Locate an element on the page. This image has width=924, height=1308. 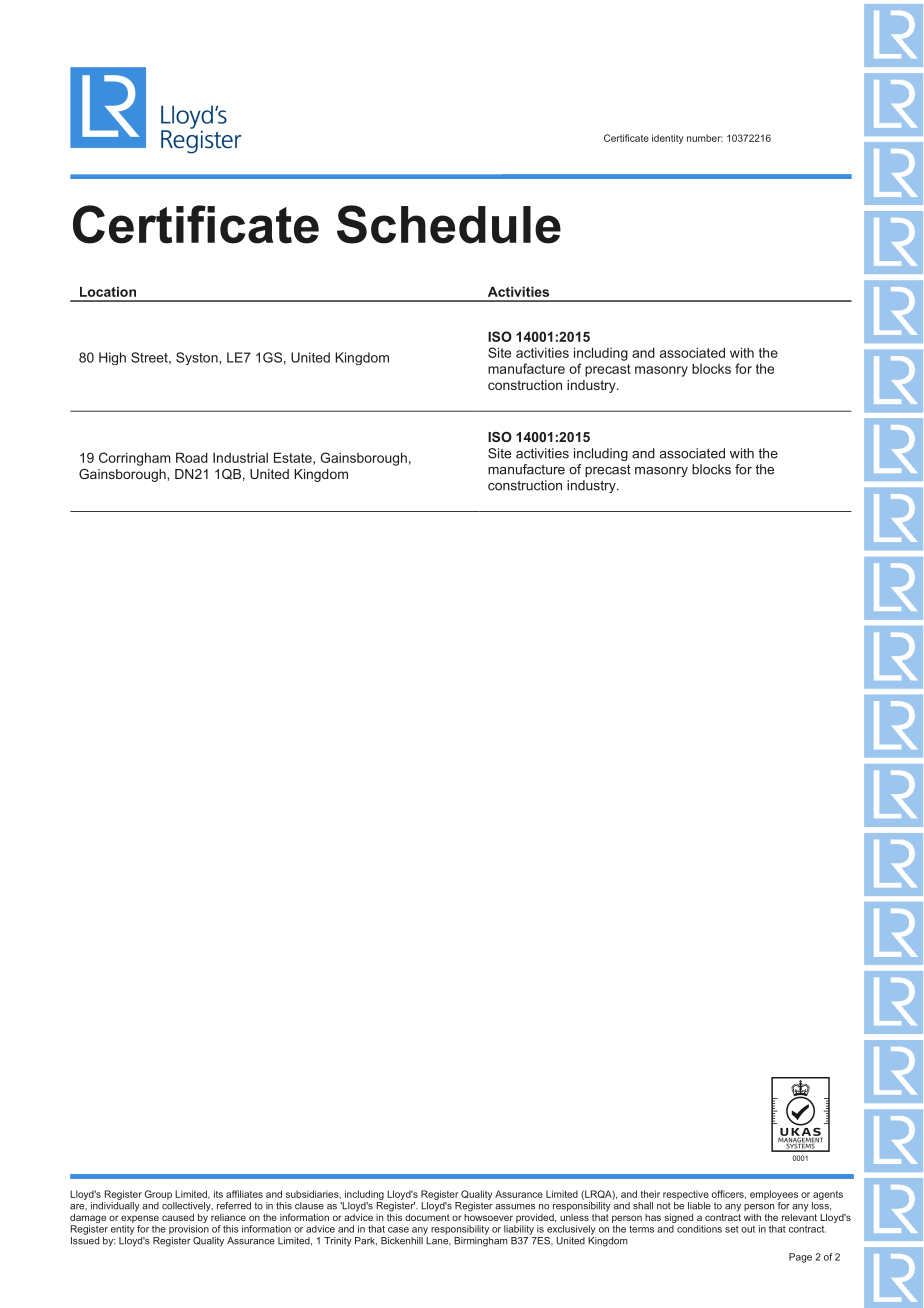
High is located at coordinates (112, 358).
